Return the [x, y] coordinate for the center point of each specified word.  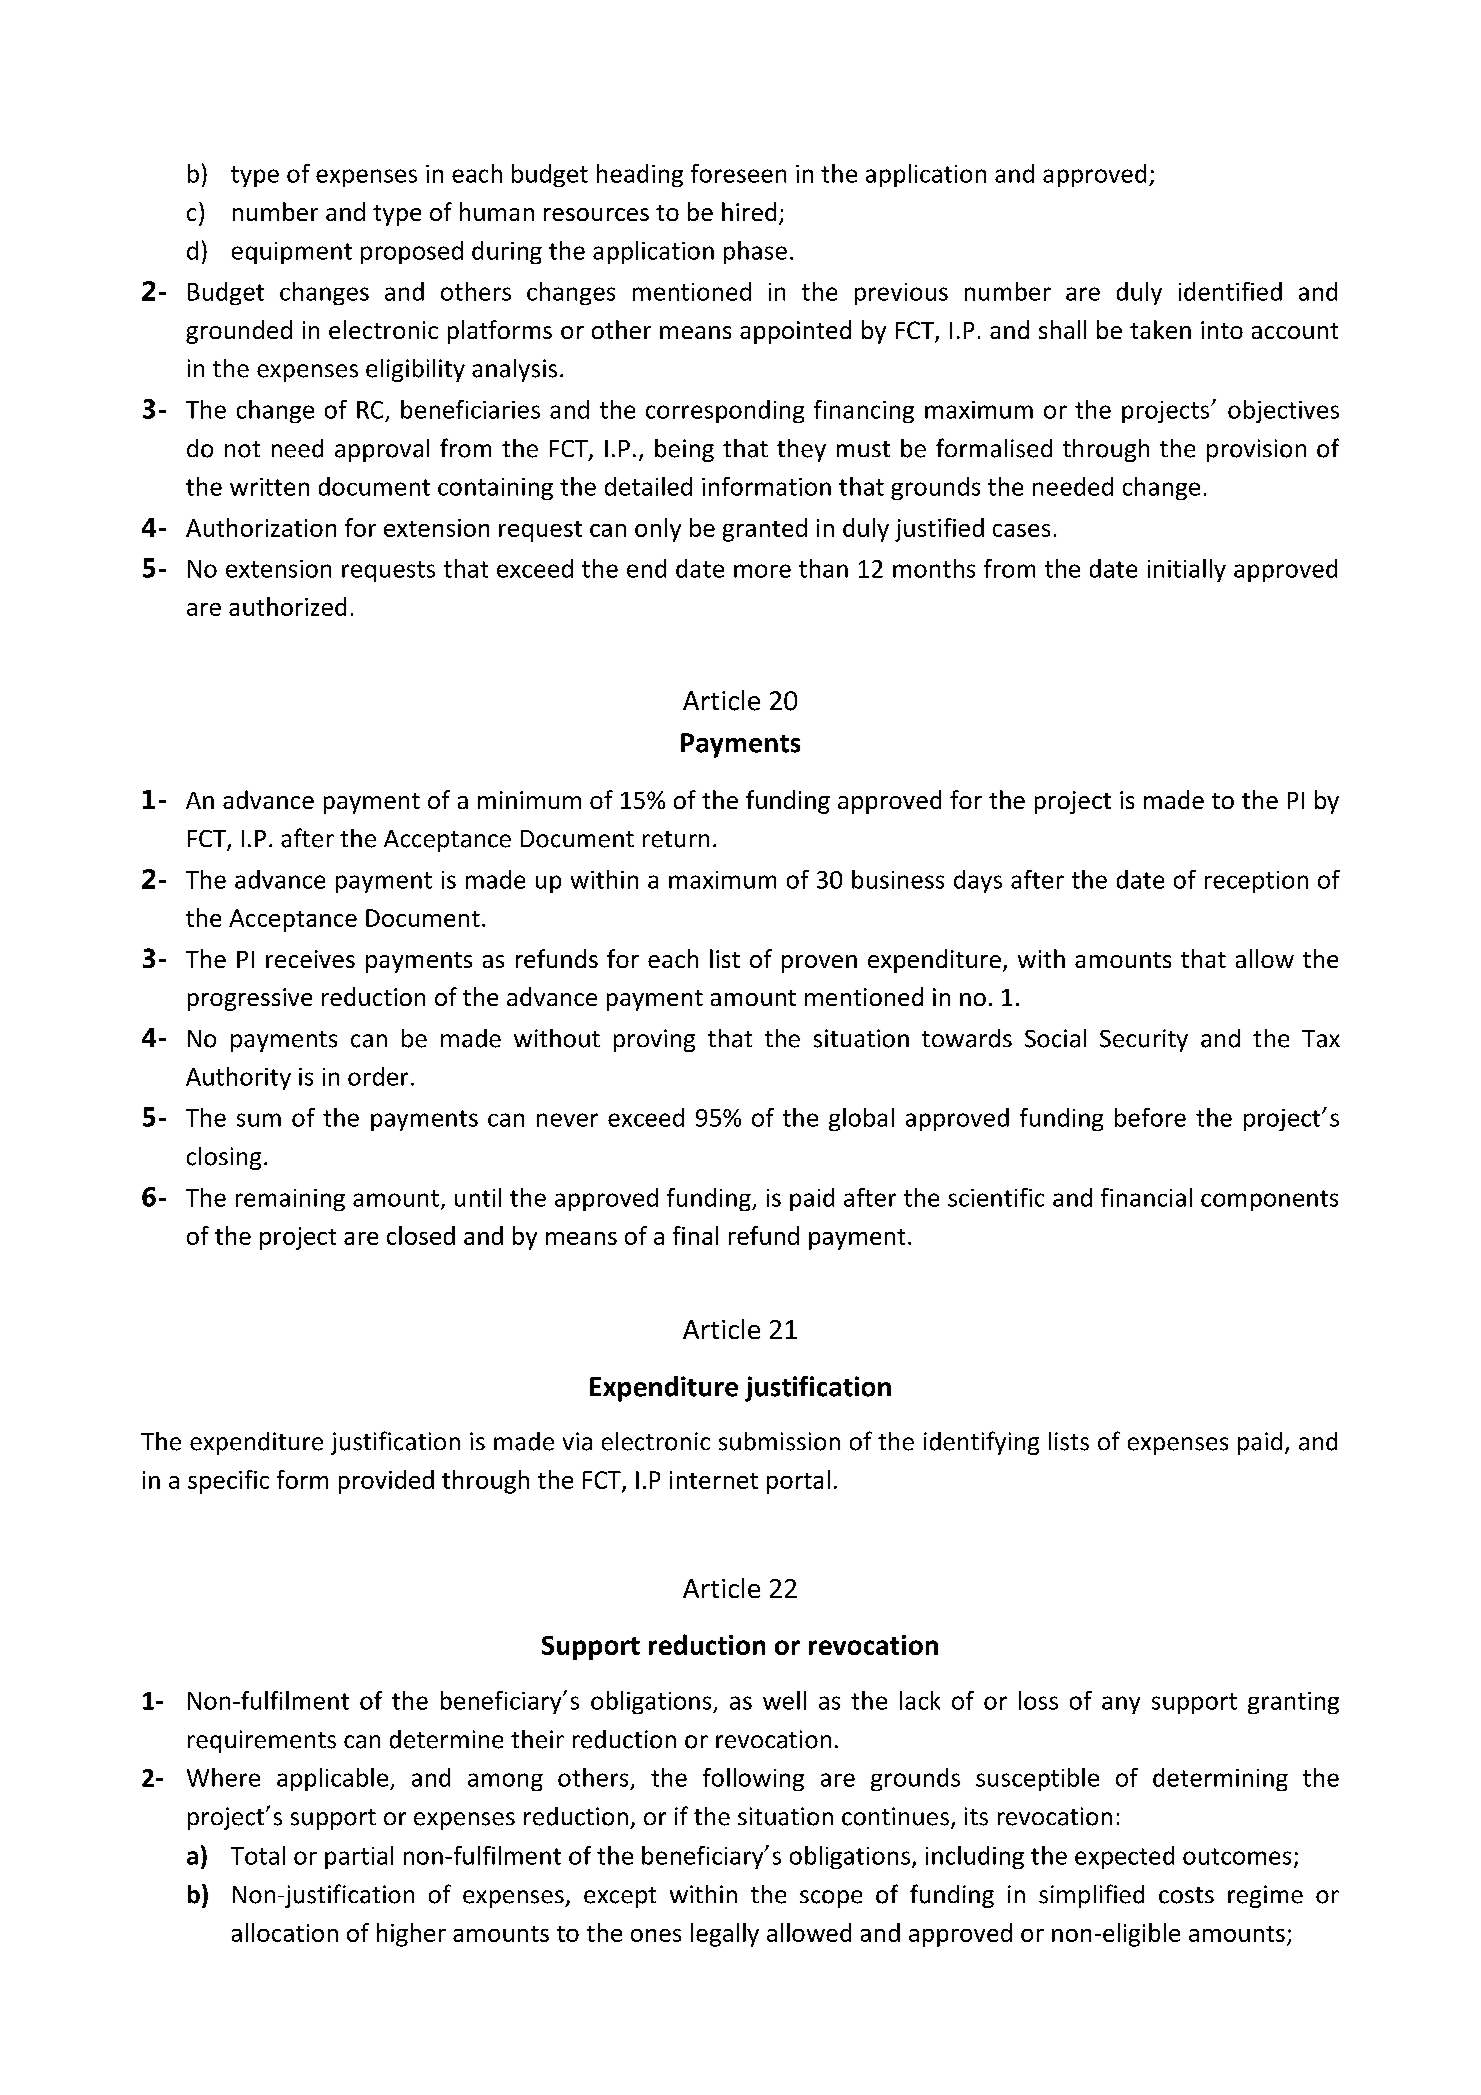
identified [1230, 291]
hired [749, 211]
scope [831, 1899]
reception [1256, 882]
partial [359, 1857]
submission [779, 1441]
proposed [412, 252]
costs [1186, 1895]
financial [1146, 1197]
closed [421, 1235]
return [676, 839]
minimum [529, 800]
